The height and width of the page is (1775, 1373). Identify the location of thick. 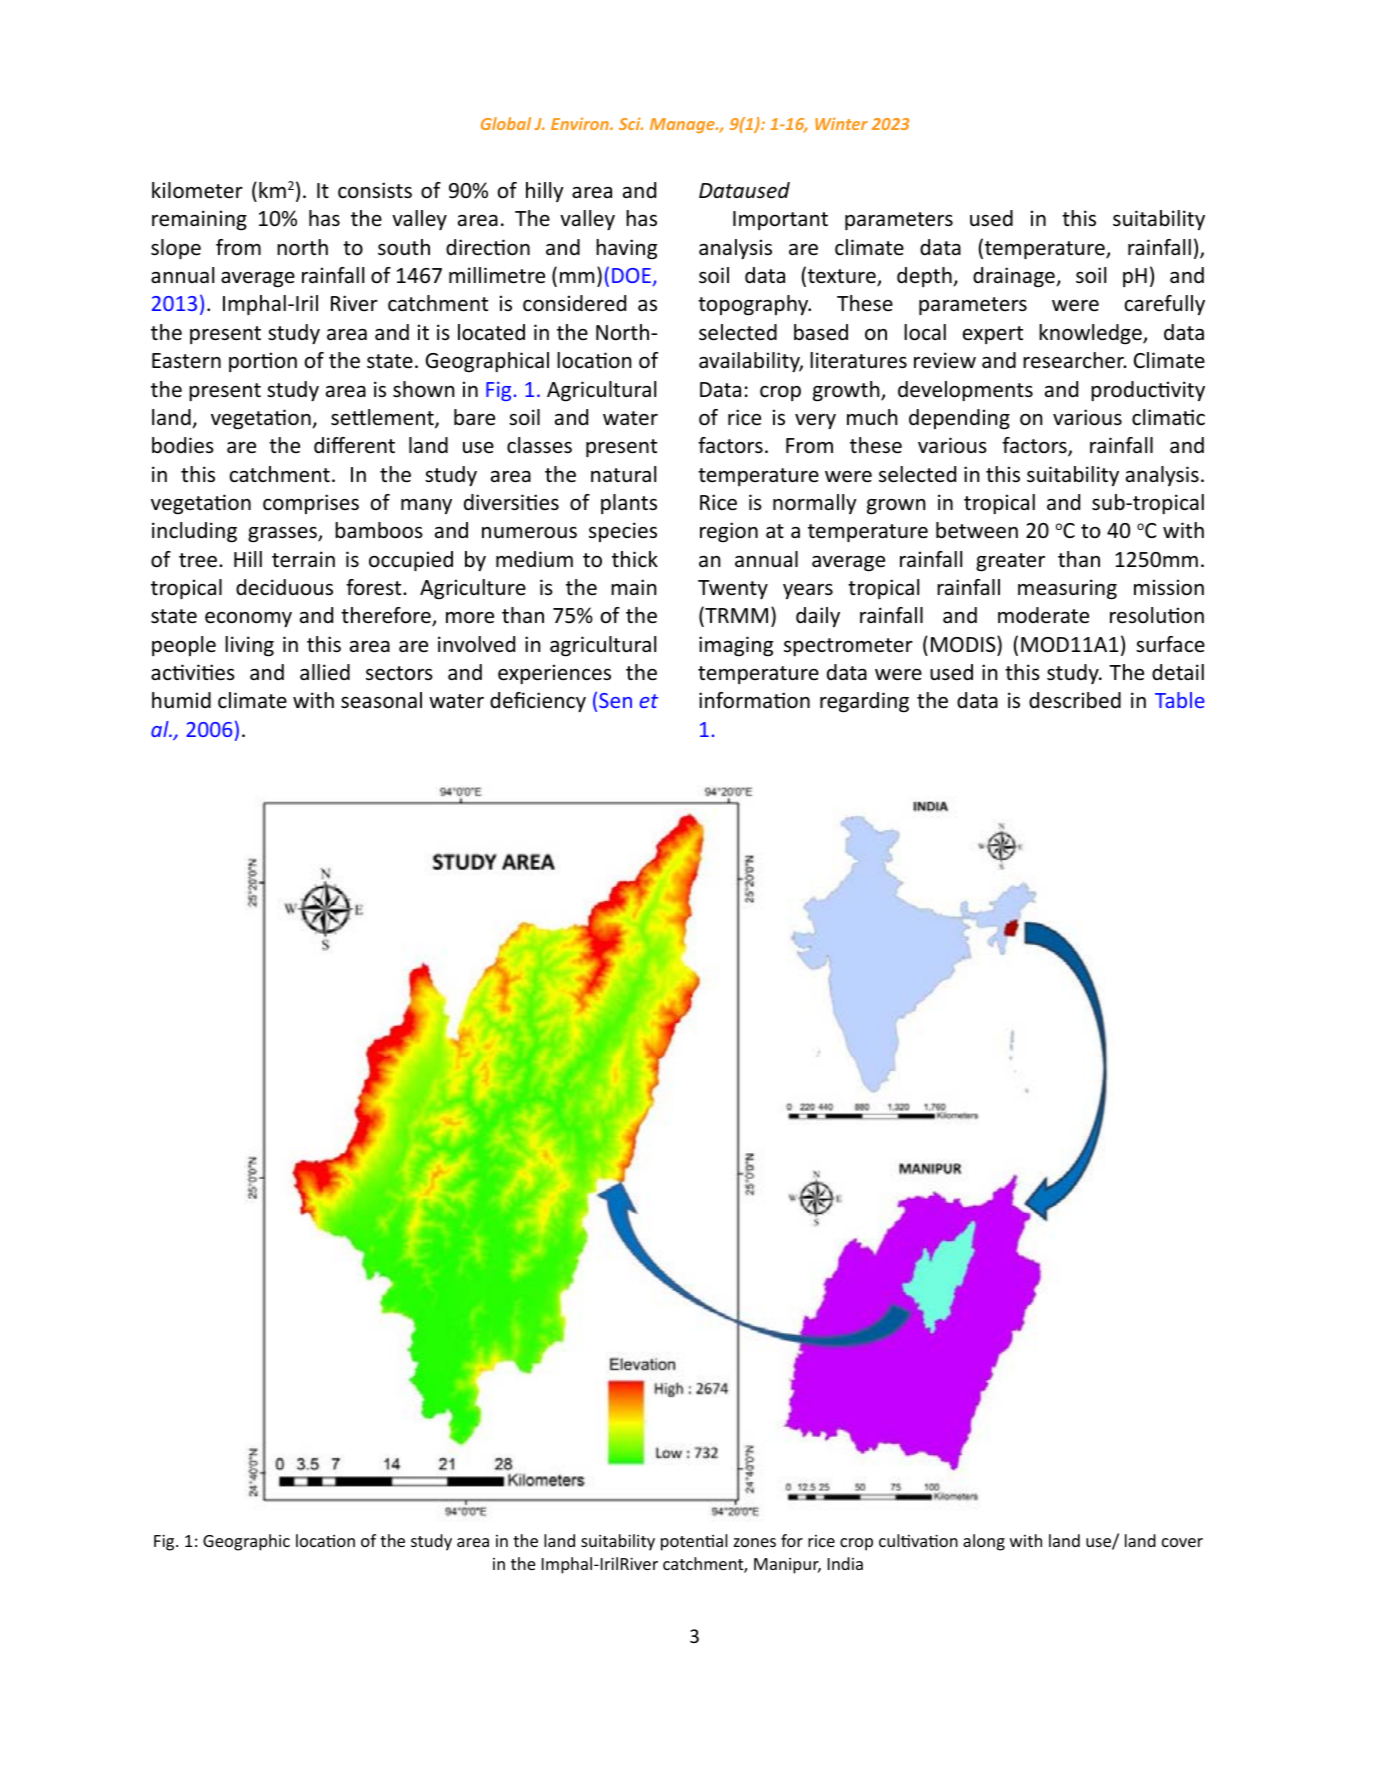
(635, 559).
